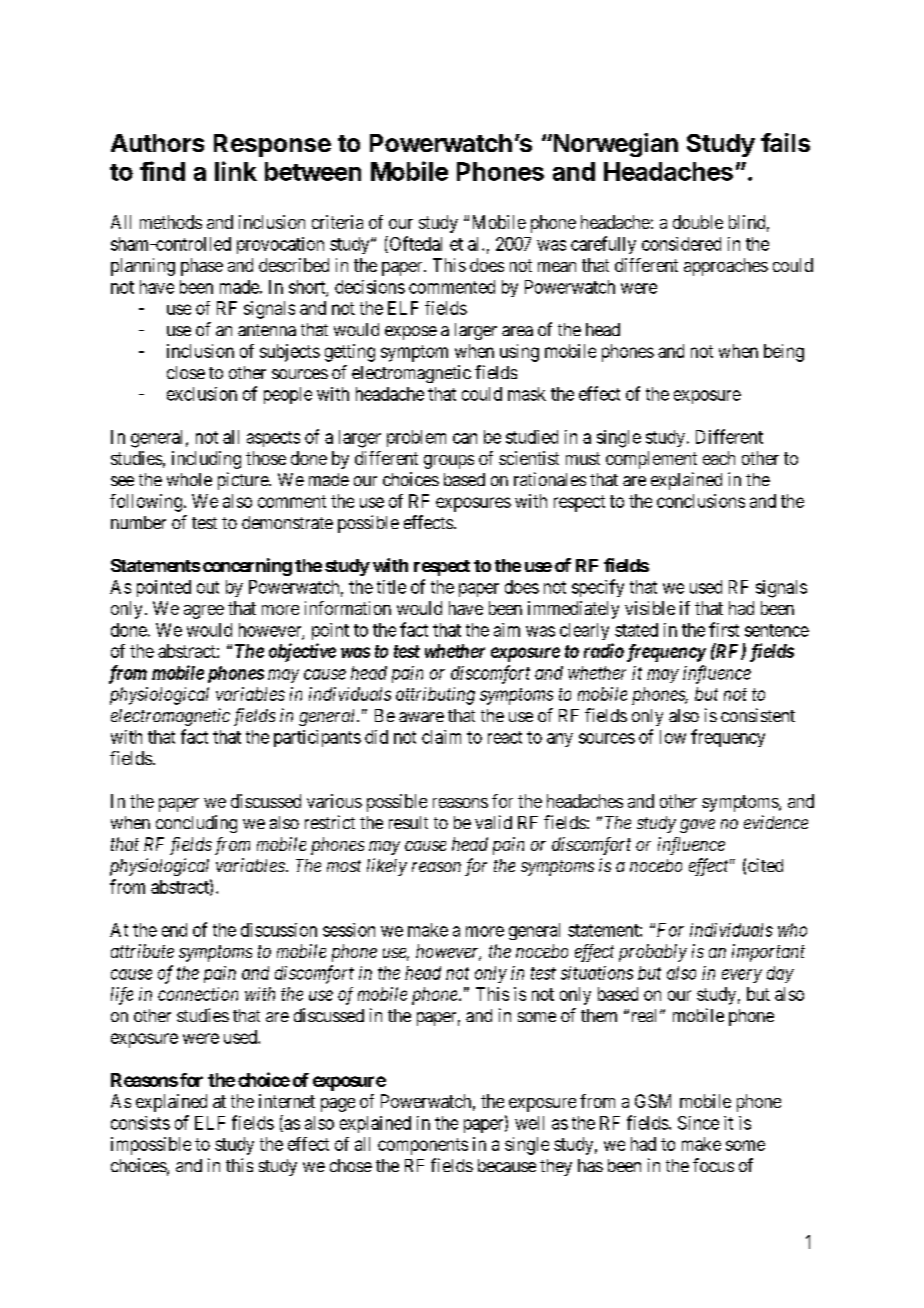  Describe the element at coordinates (653, 953) in the page. I see `probably` at that location.
